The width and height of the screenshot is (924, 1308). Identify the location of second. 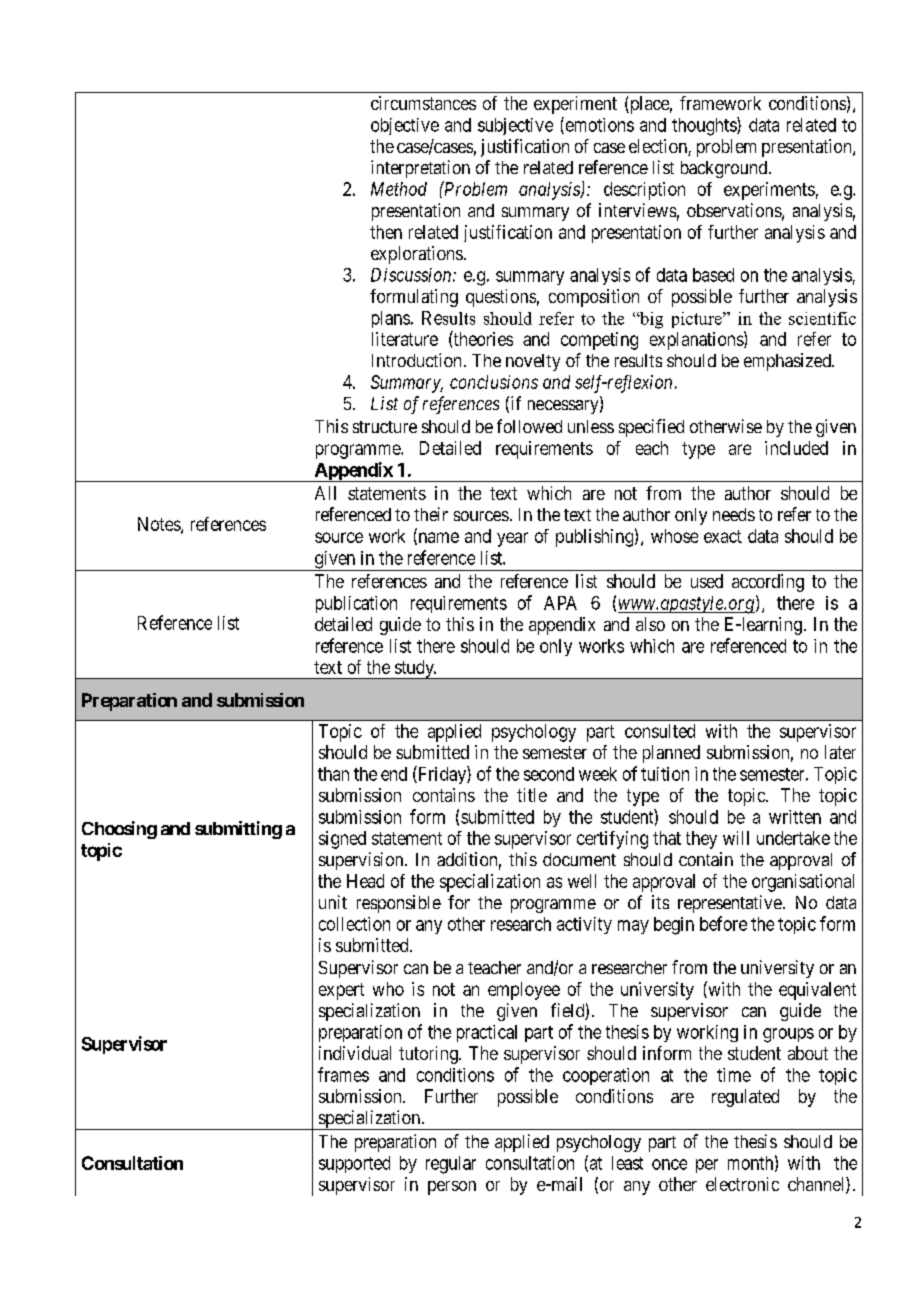
(549, 774).
